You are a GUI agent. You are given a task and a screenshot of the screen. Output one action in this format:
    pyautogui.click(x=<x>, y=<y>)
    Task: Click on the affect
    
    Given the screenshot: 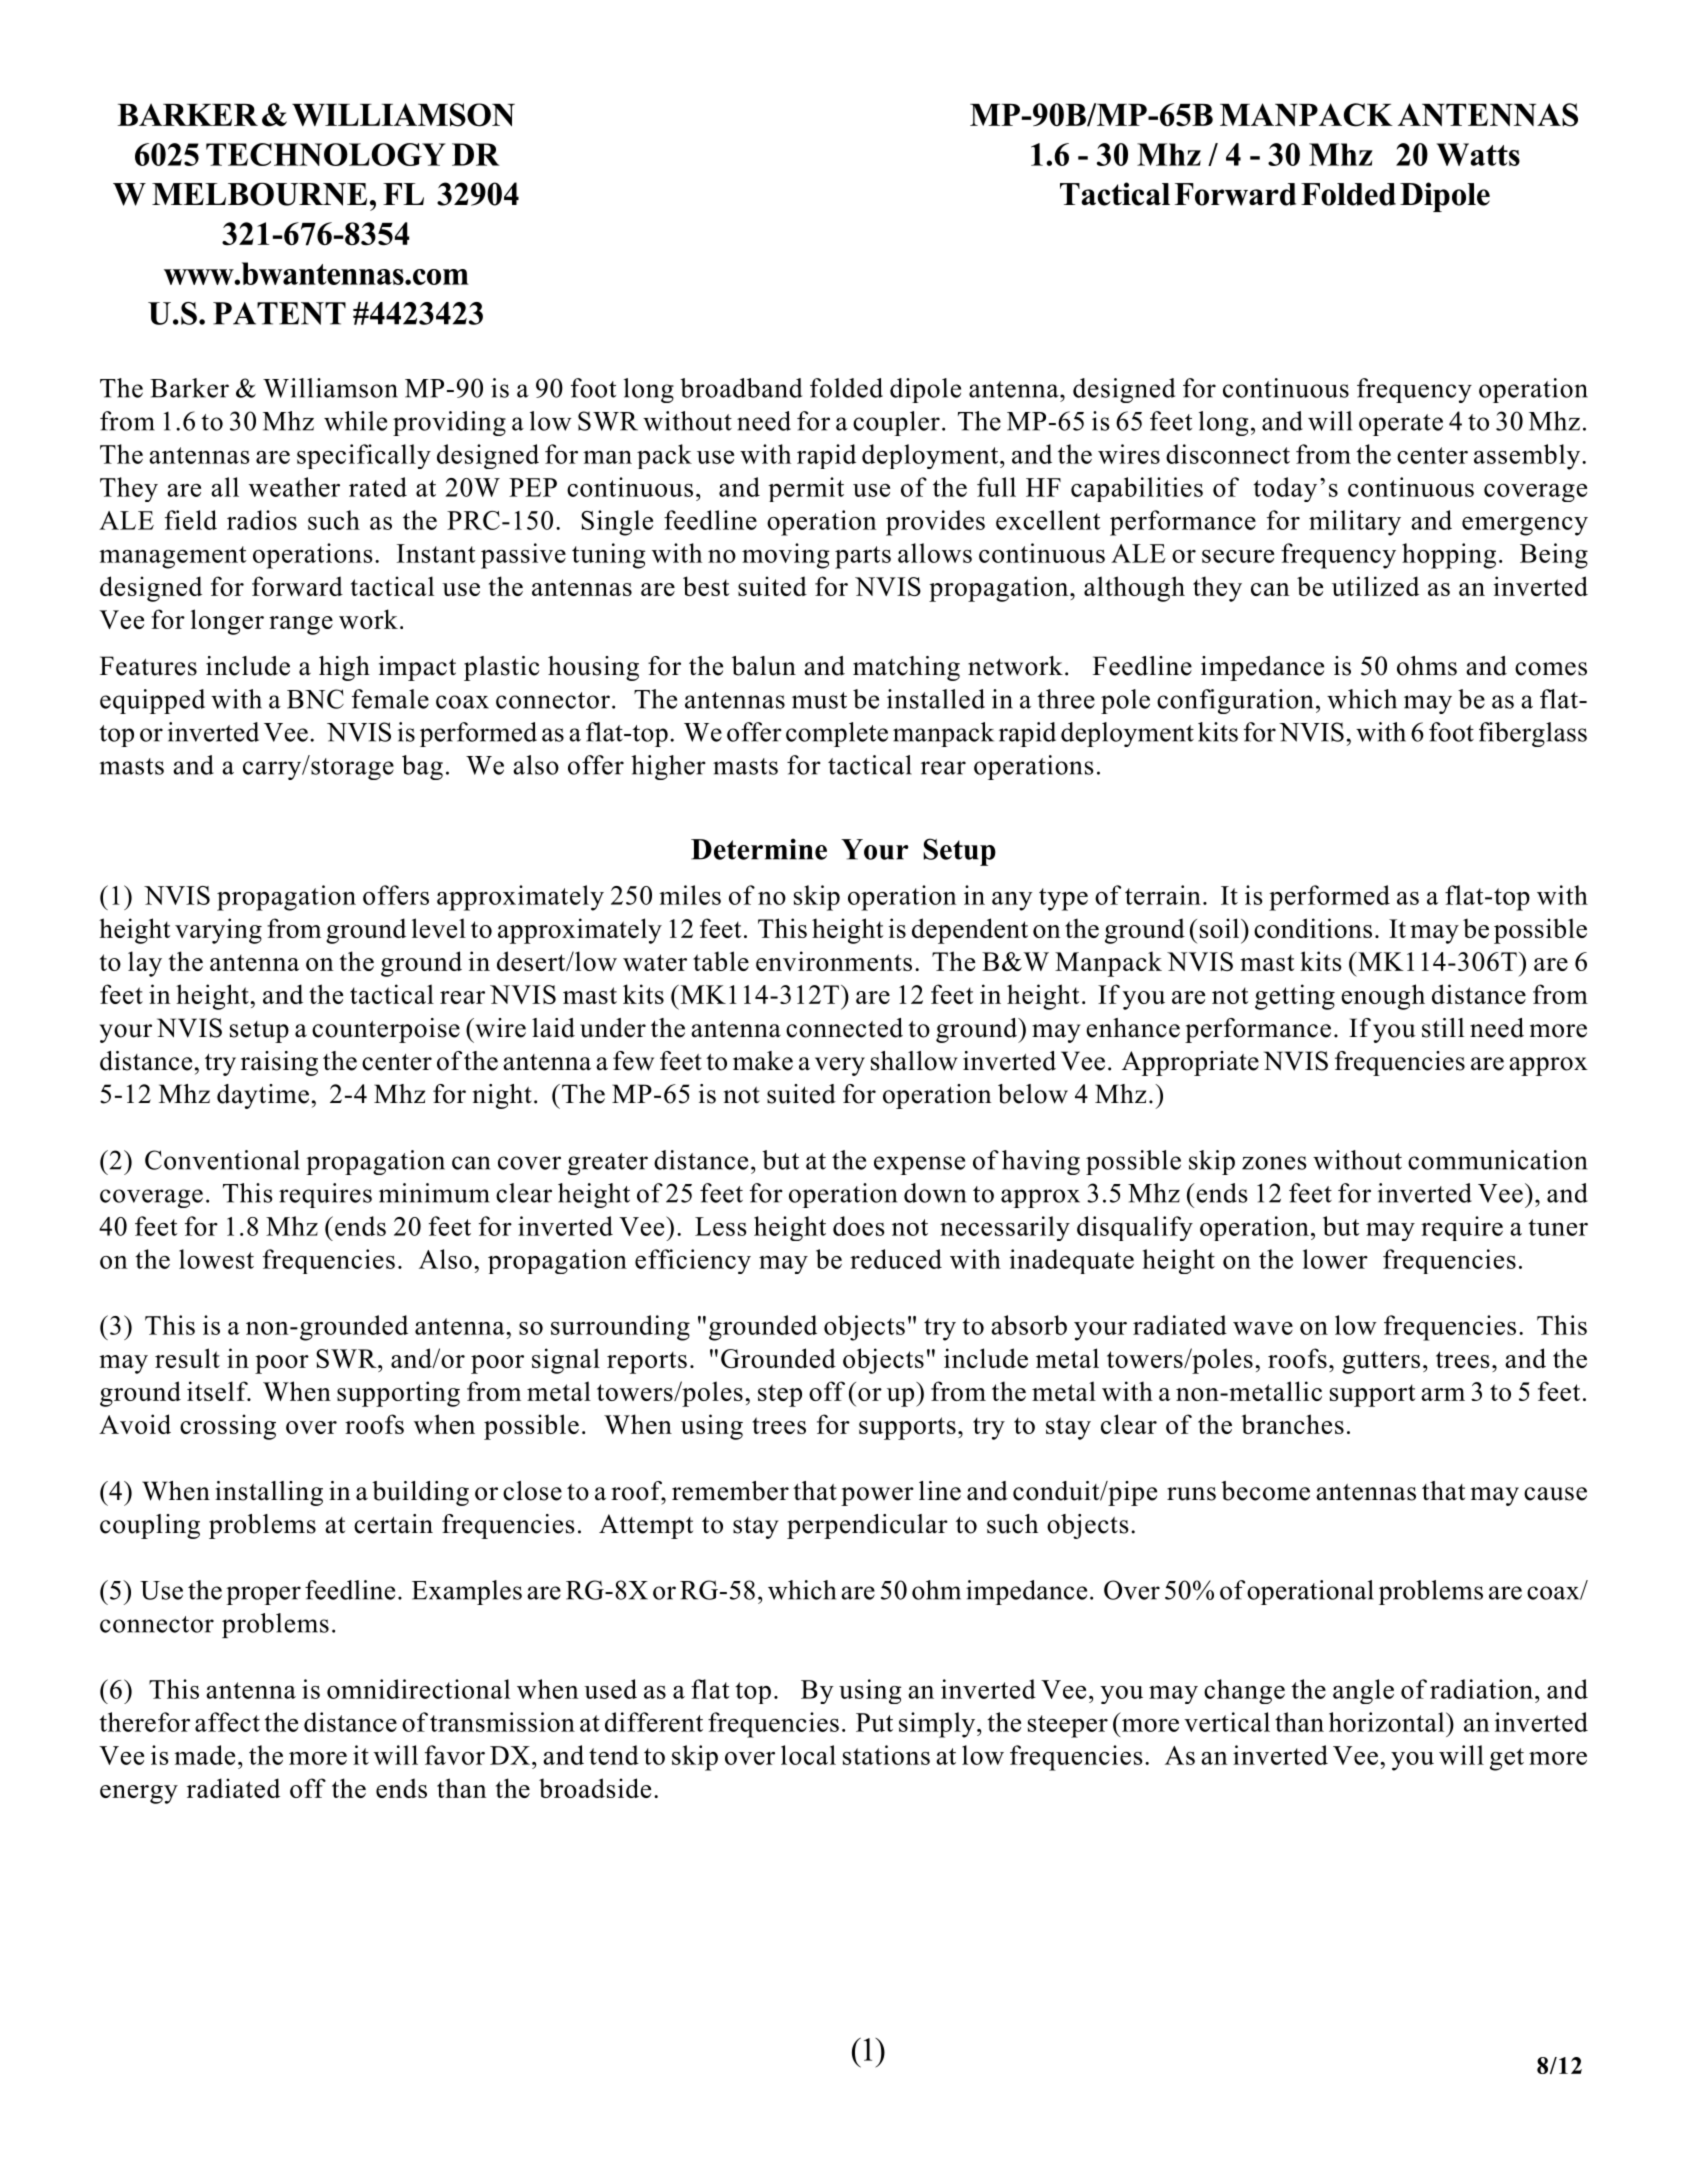 What is the action you would take?
    pyautogui.click(x=227, y=1722)
